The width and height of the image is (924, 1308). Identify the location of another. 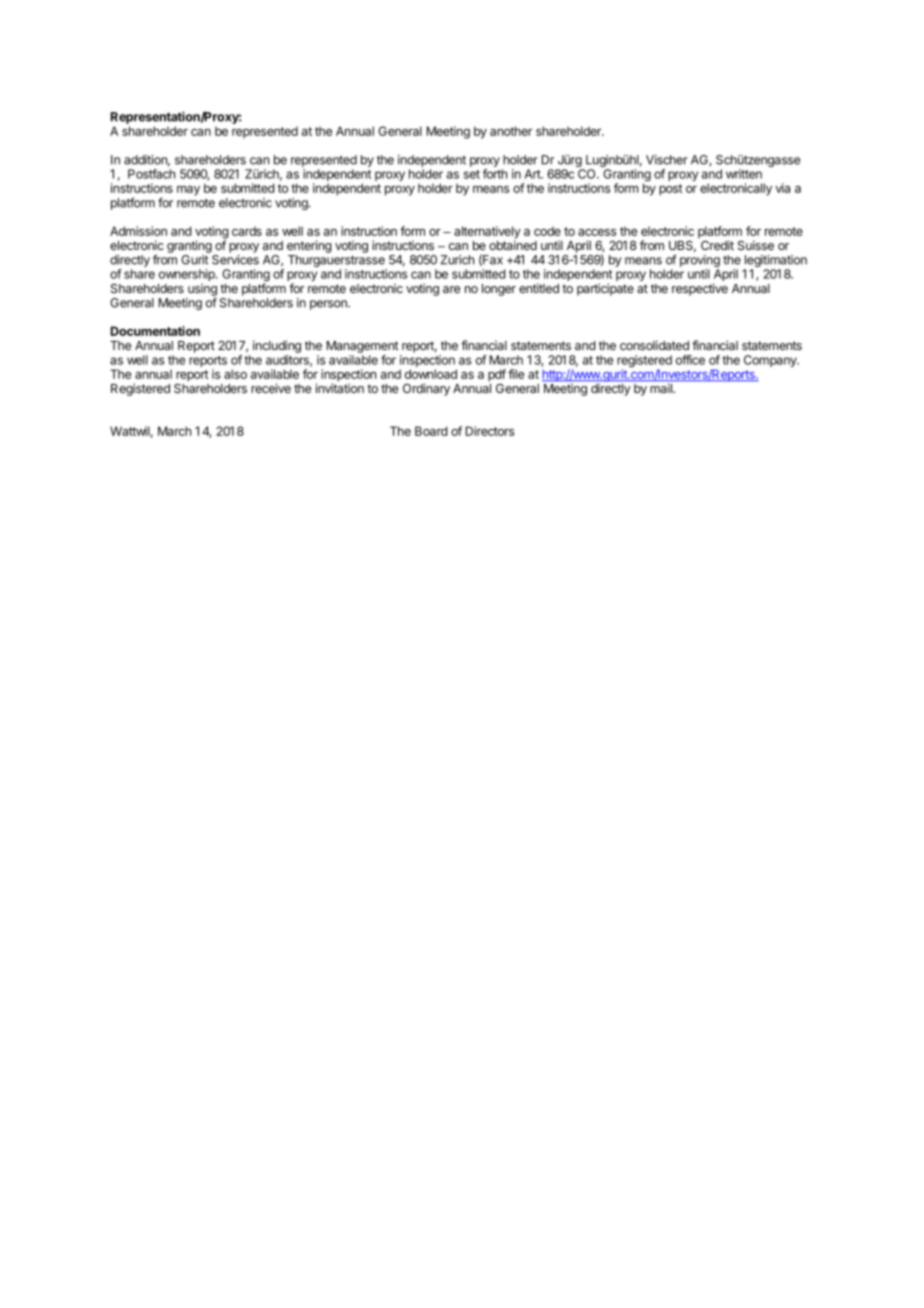
(511, 131).
